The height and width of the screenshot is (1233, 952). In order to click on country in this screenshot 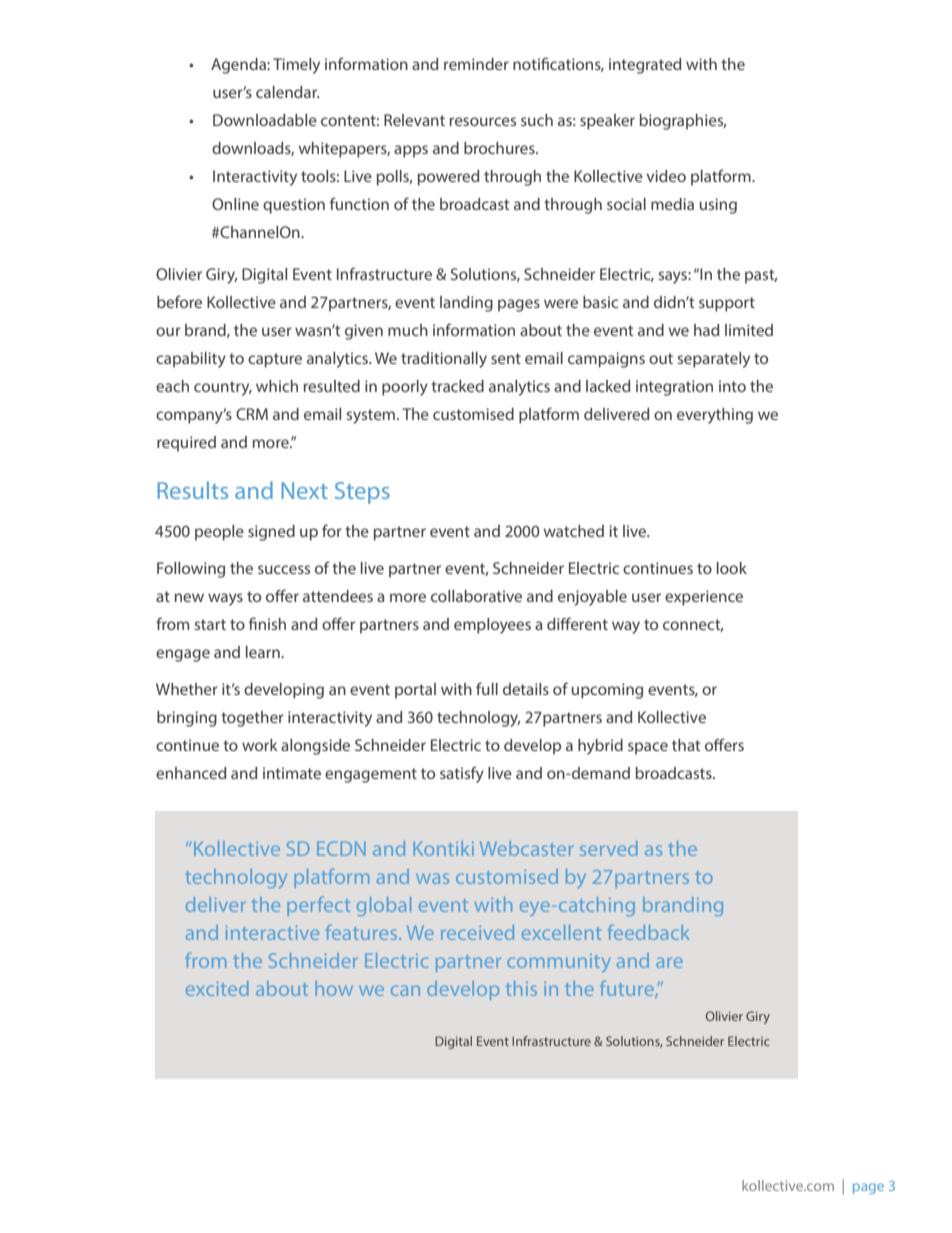, I will do `click(223, 388)`.
